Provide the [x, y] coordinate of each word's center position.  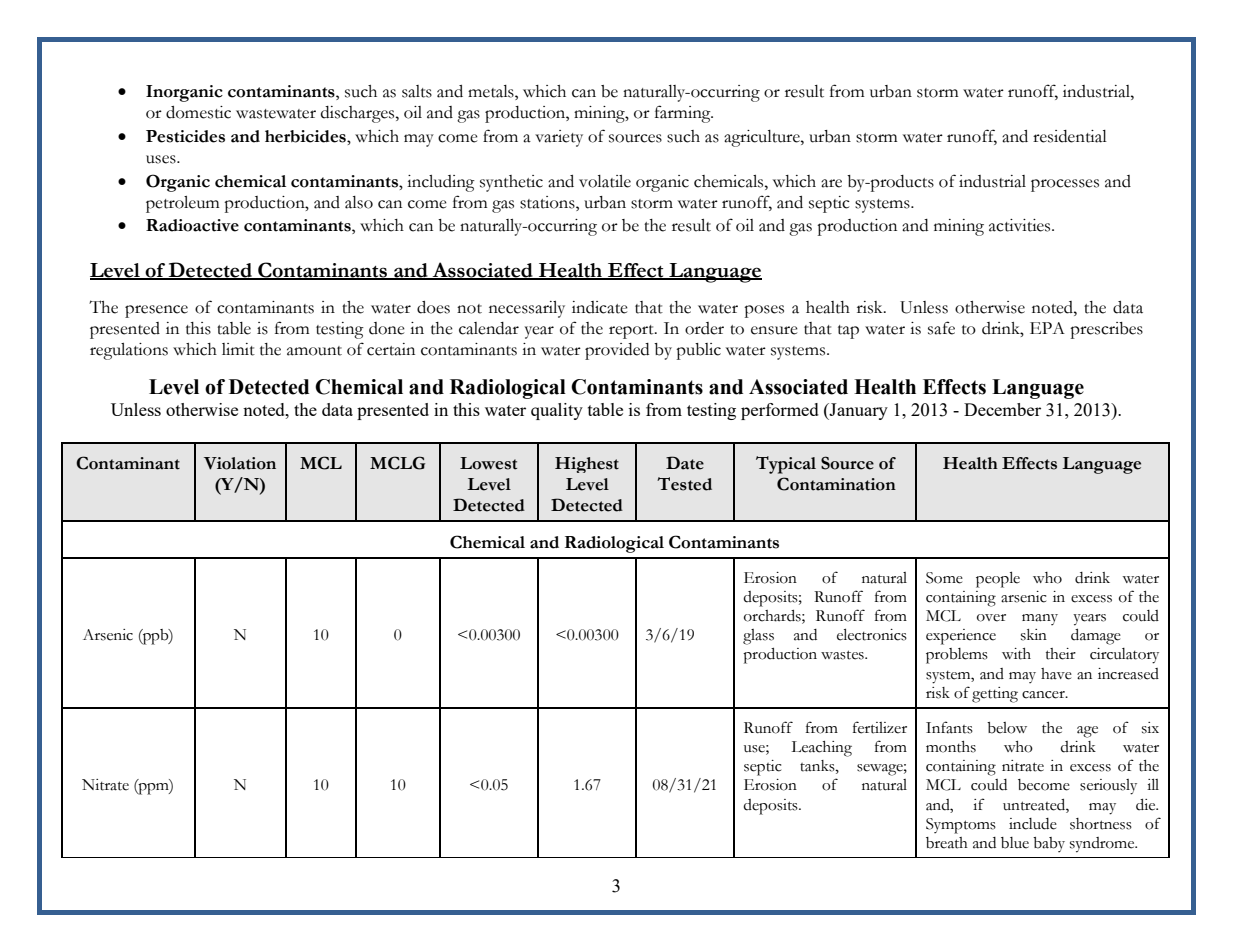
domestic [198, 112]
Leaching [821, 749]
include [1033, 824]
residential [1070, 136]
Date [685, 463]
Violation [240, 463]
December [1002, 409]
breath [947, 843]
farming [684, 114]
